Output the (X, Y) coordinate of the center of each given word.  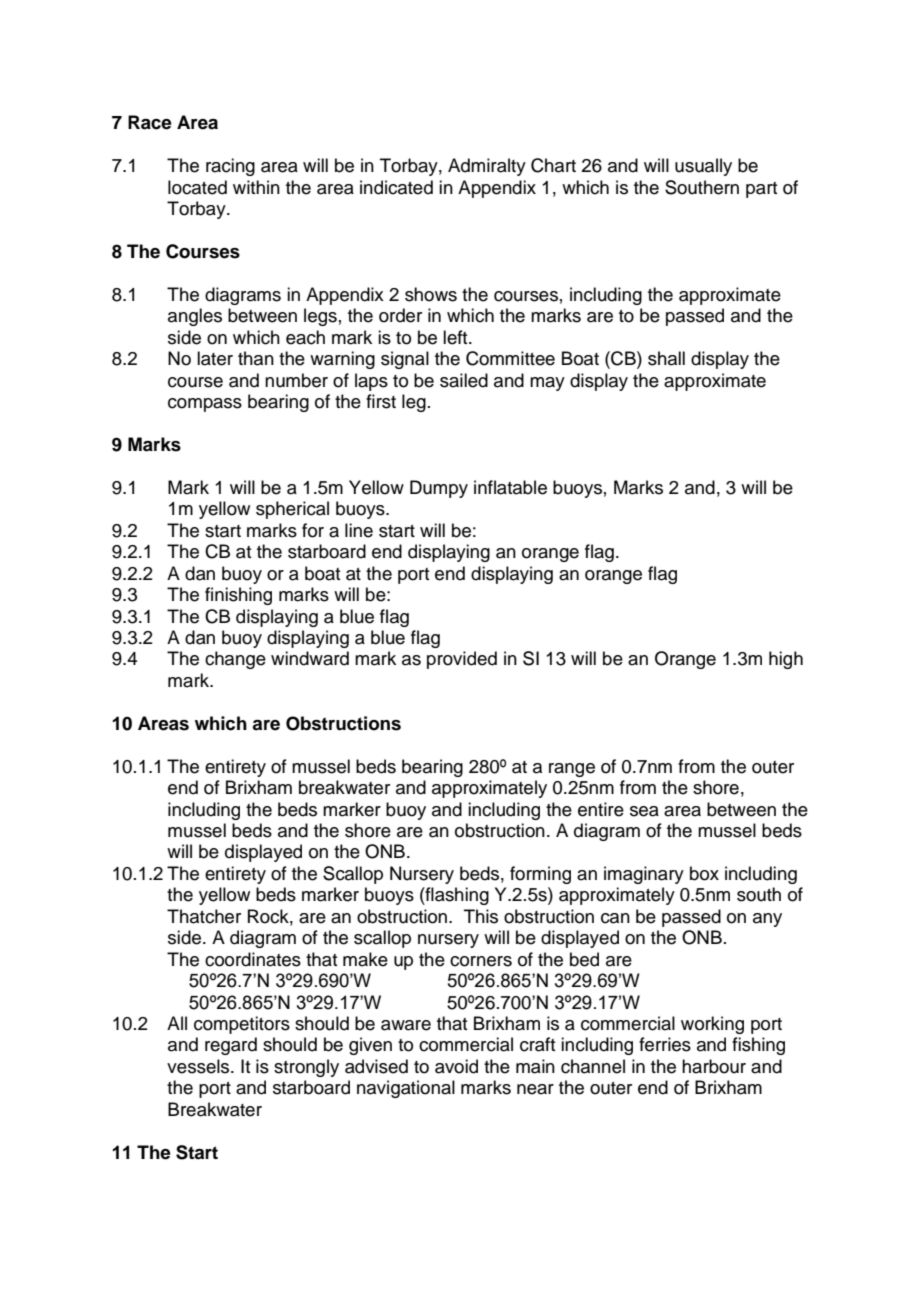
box (704, 873)
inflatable (510, 487)
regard (231, 1046)
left (456, 337)
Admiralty (487, 167)
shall (666, 358)
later (215, 358)
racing (230, 167)
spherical (292, 510)
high (786, 660)
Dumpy (439, 489)
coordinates (253, 959)
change (235, 660)
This (481, 916)
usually (703, 167)
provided (462, 660)
